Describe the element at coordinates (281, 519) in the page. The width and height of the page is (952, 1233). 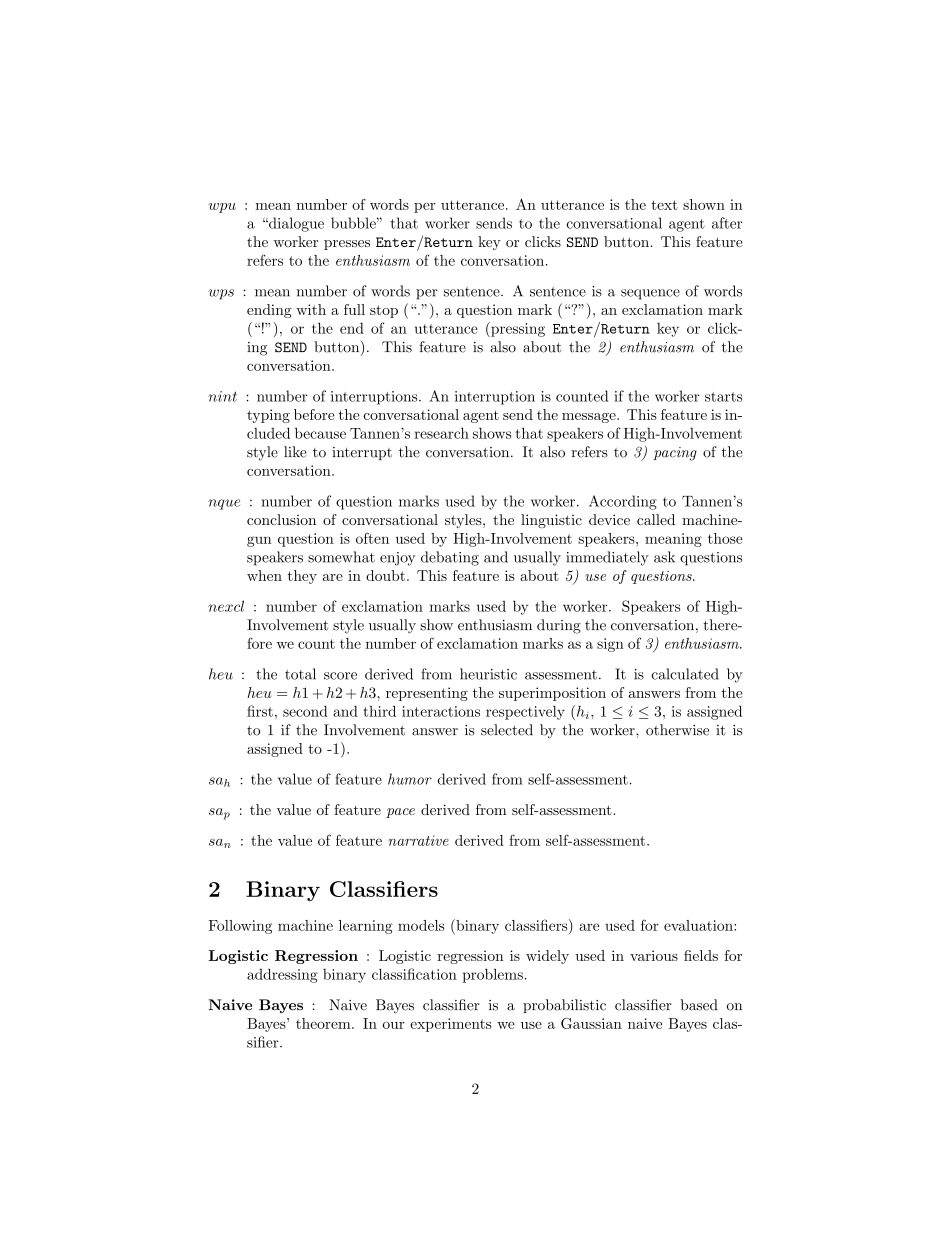
I see `conclusion` at that location.
